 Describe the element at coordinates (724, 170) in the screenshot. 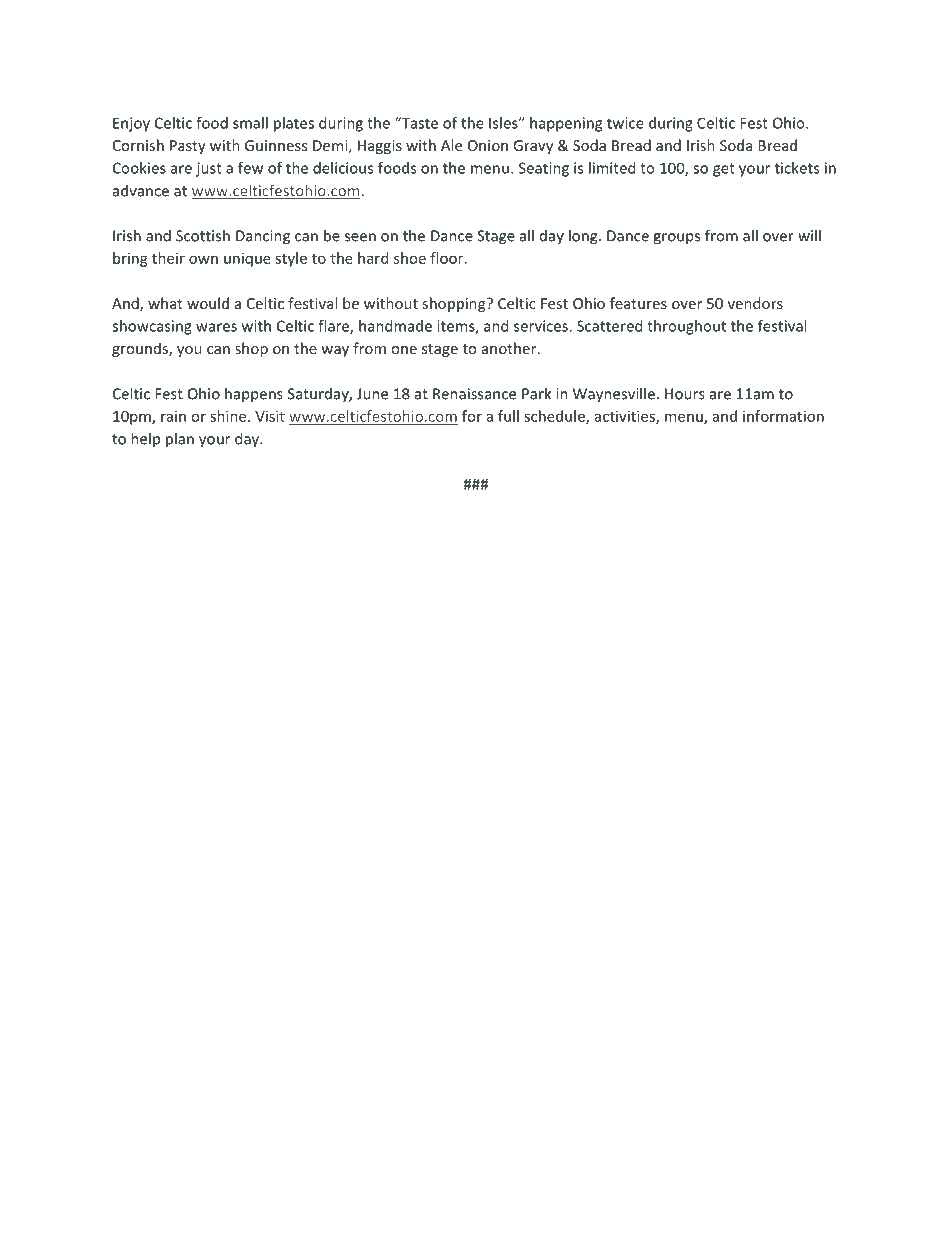

I see `get` at that location.
